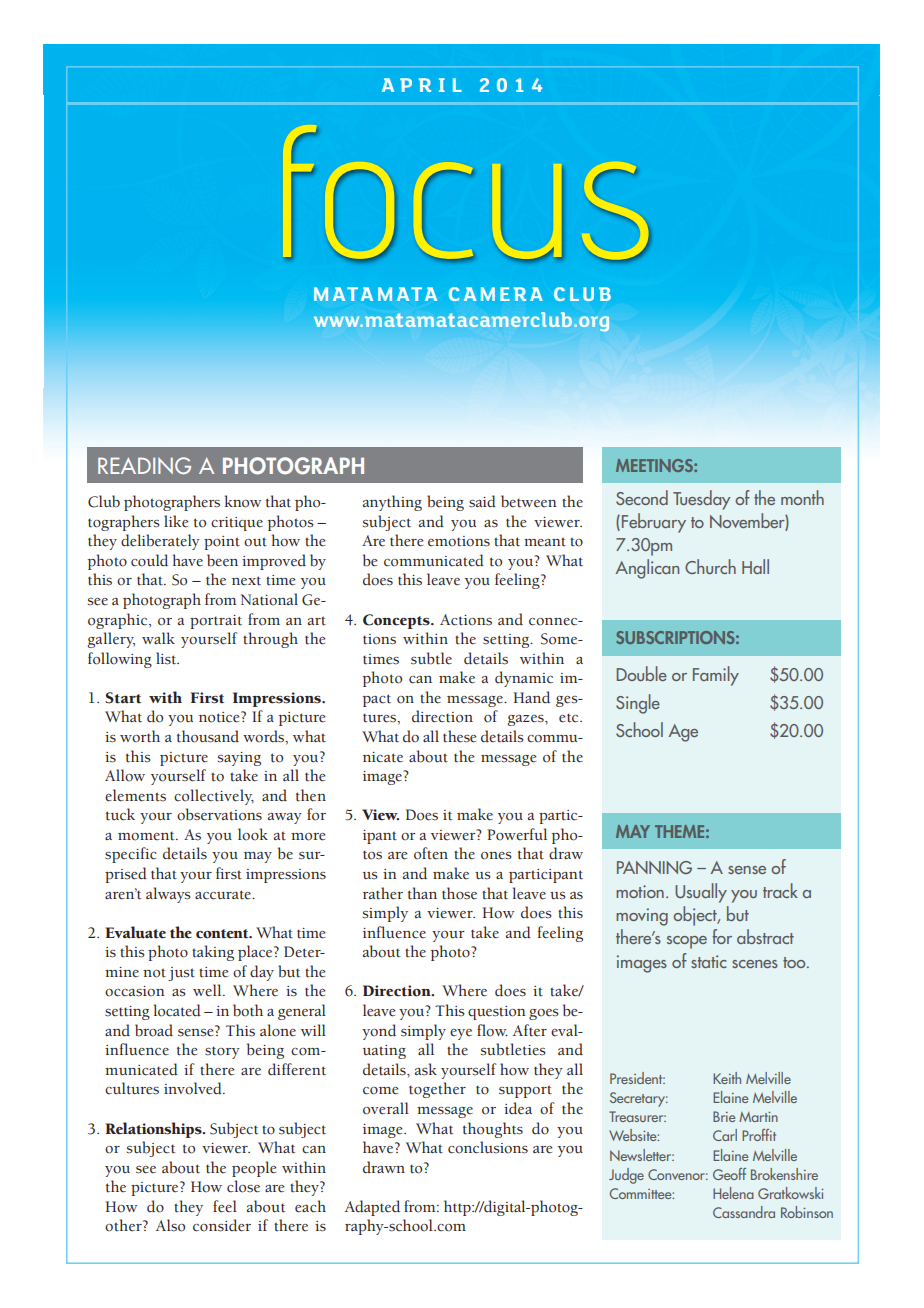 The width and height of the document is (924, 1308). What do you see at coordinates (468, 196) in the document?
I see `focus` at bounding box center [468, 196].
